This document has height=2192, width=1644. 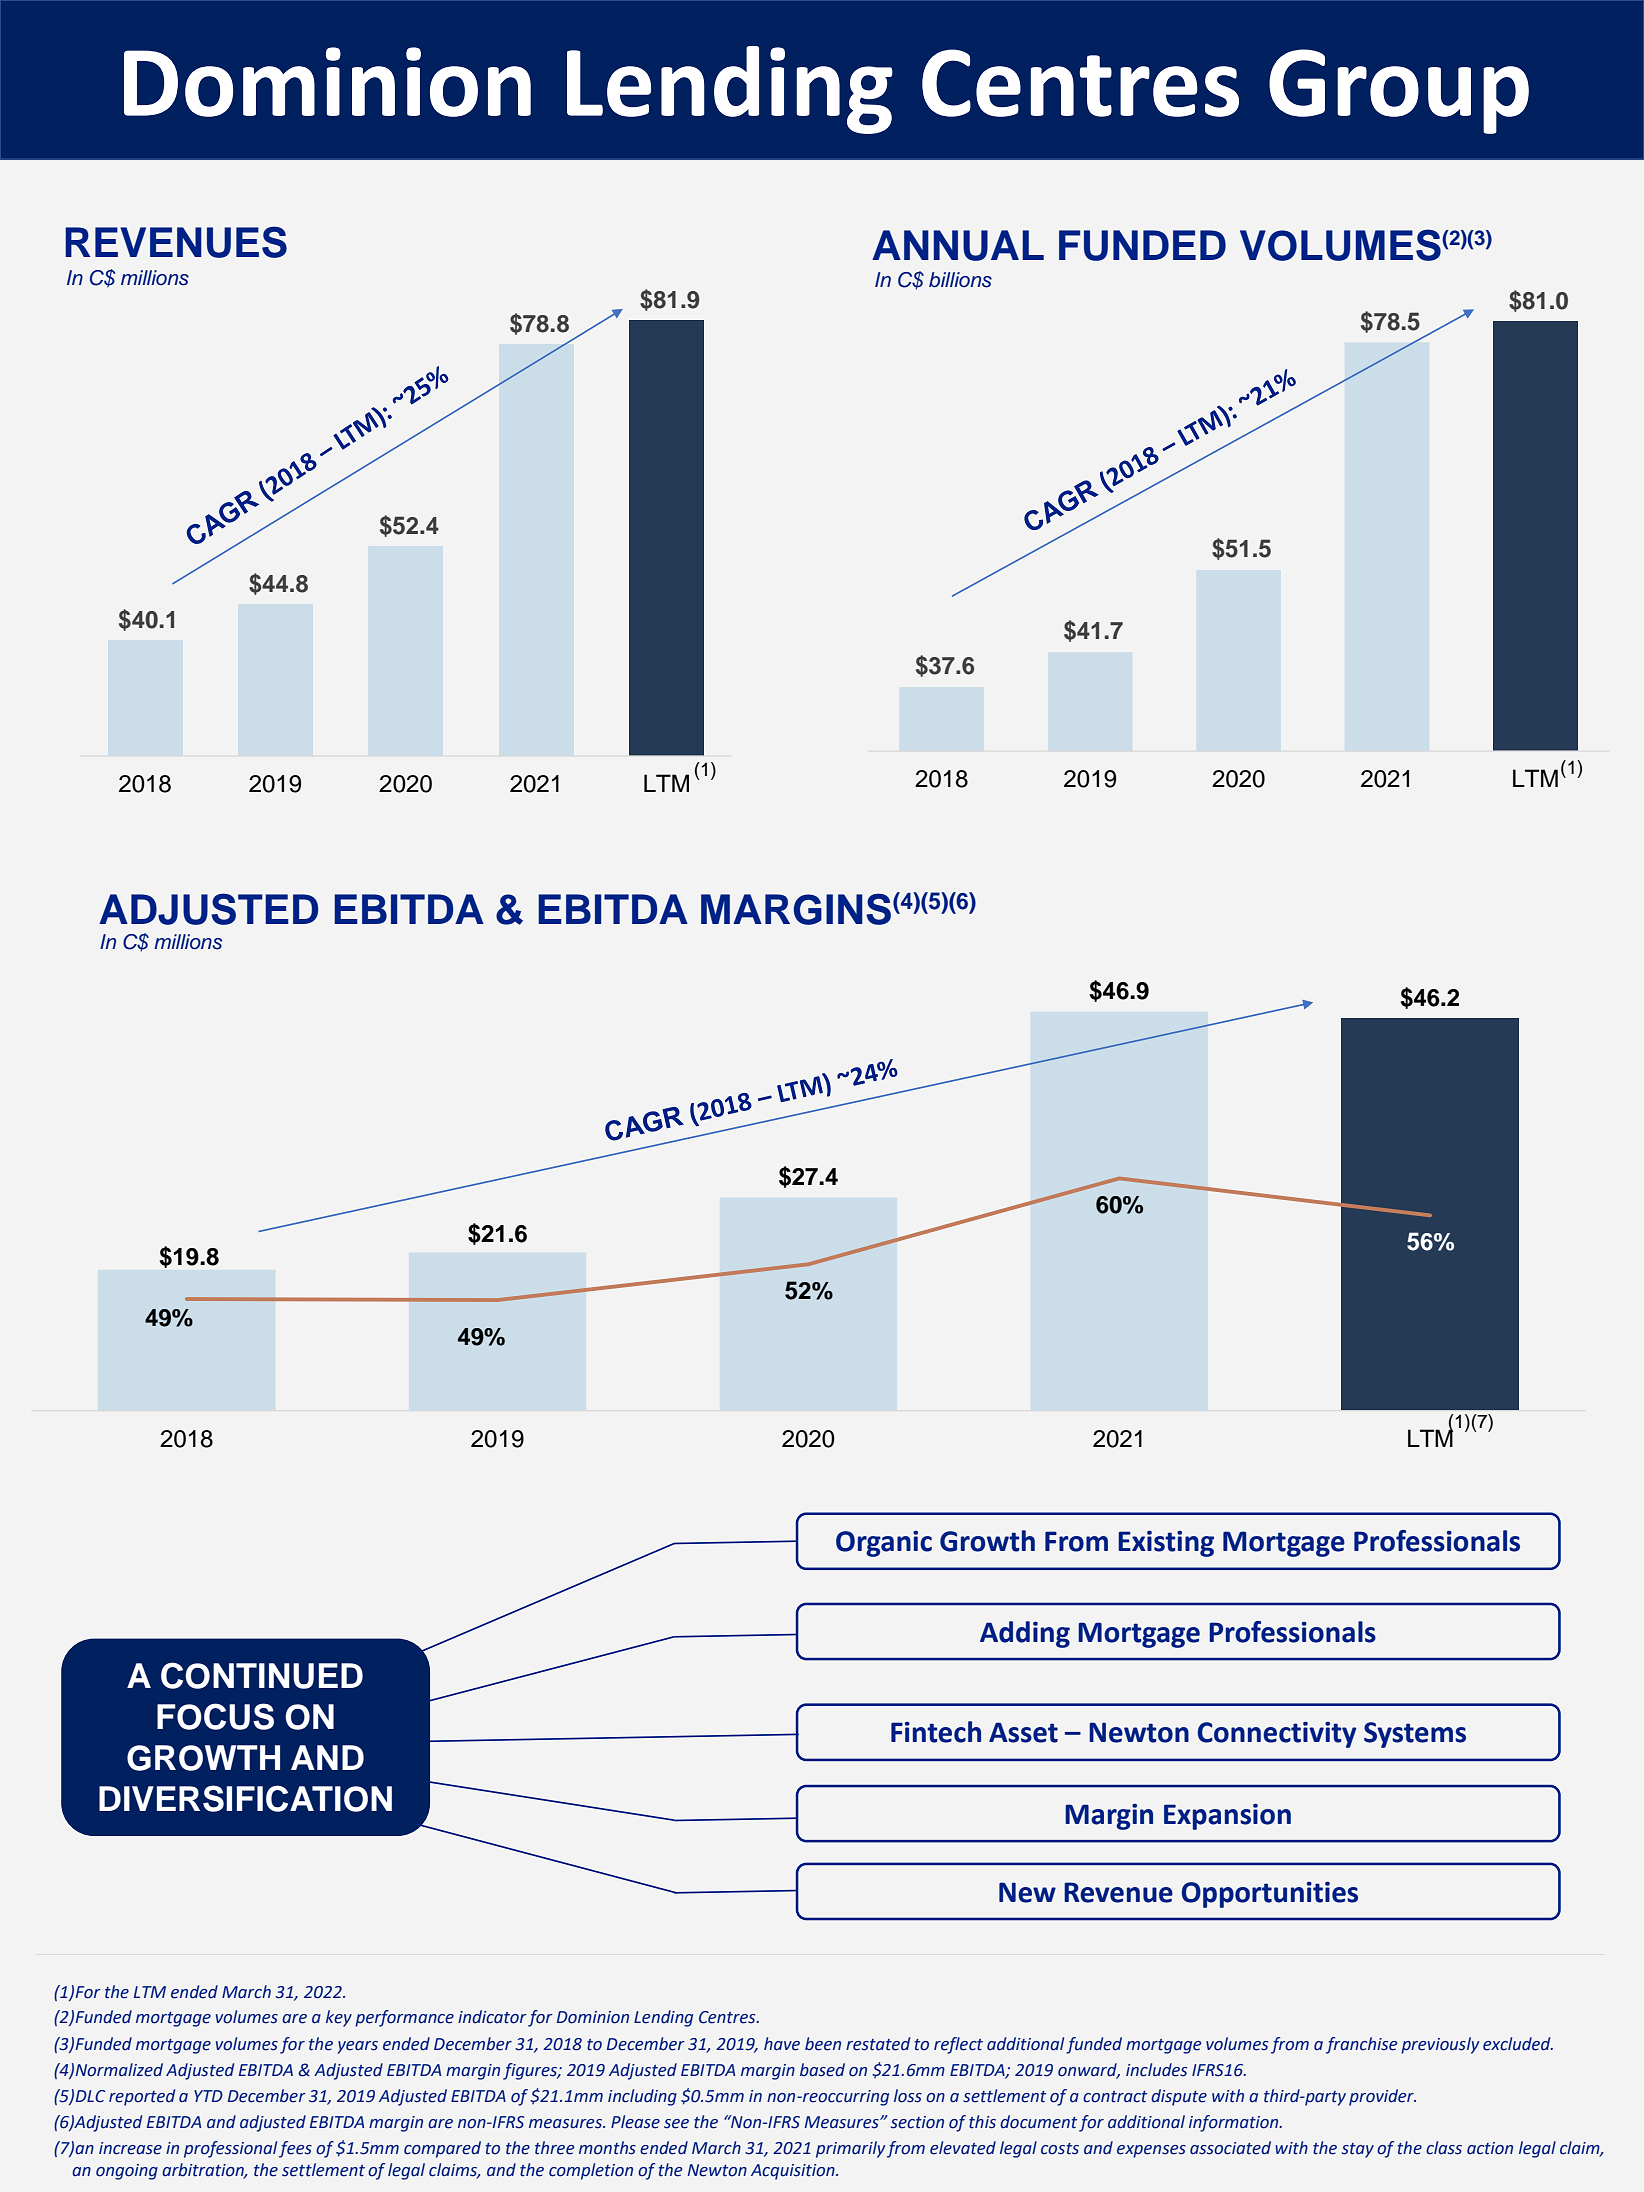 What do you see at coordinates (1166, 1544) in the document?
I see `Existing` at bounding box center [1166, 1544].
